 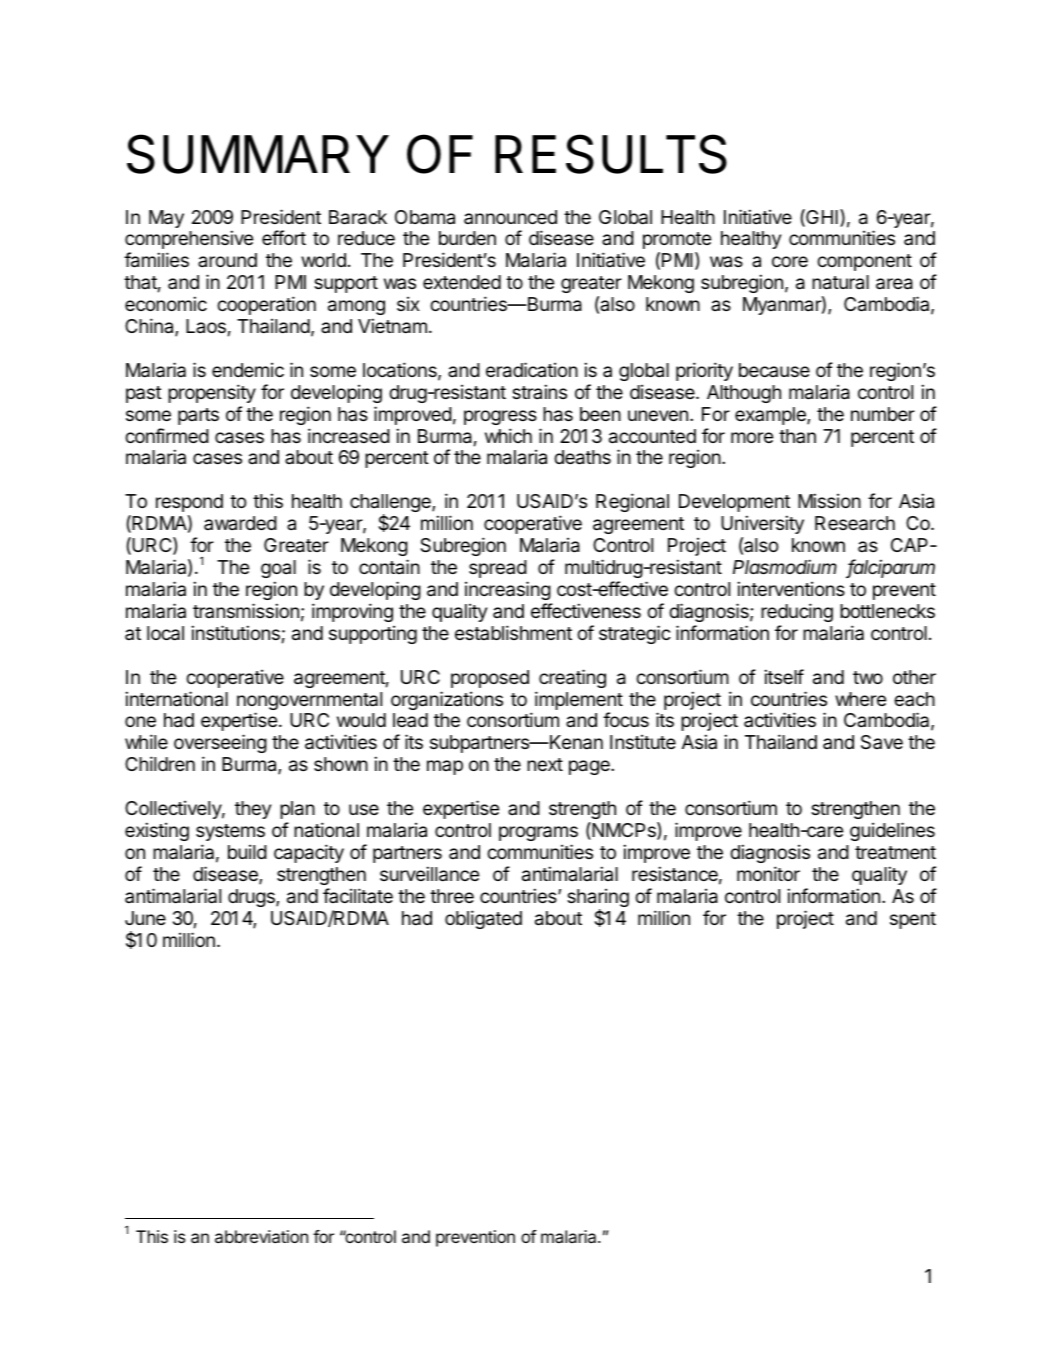 I want to click on overseeing, so click(x=220, y=745).
